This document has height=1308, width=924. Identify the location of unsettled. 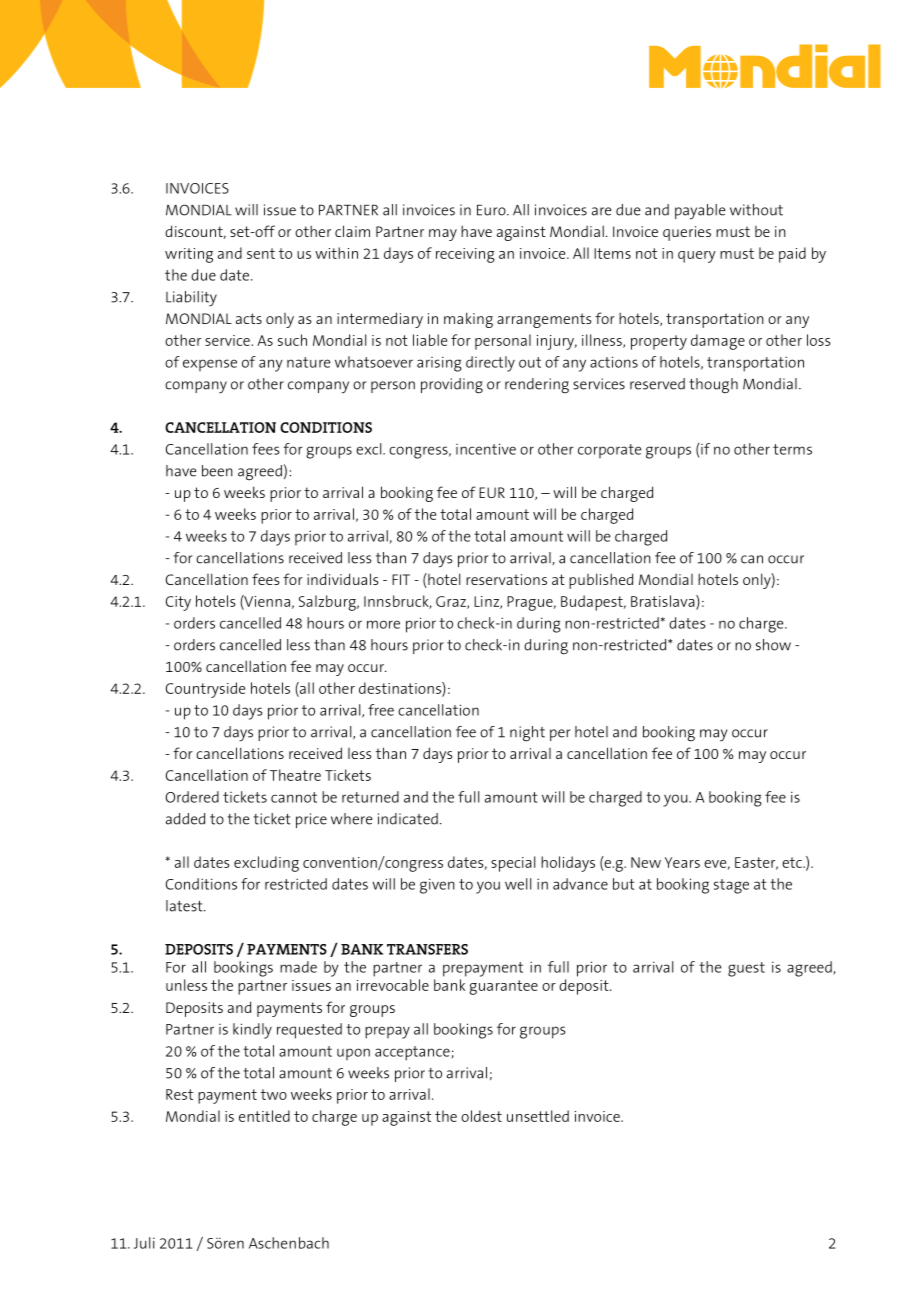
(538, 1116).
